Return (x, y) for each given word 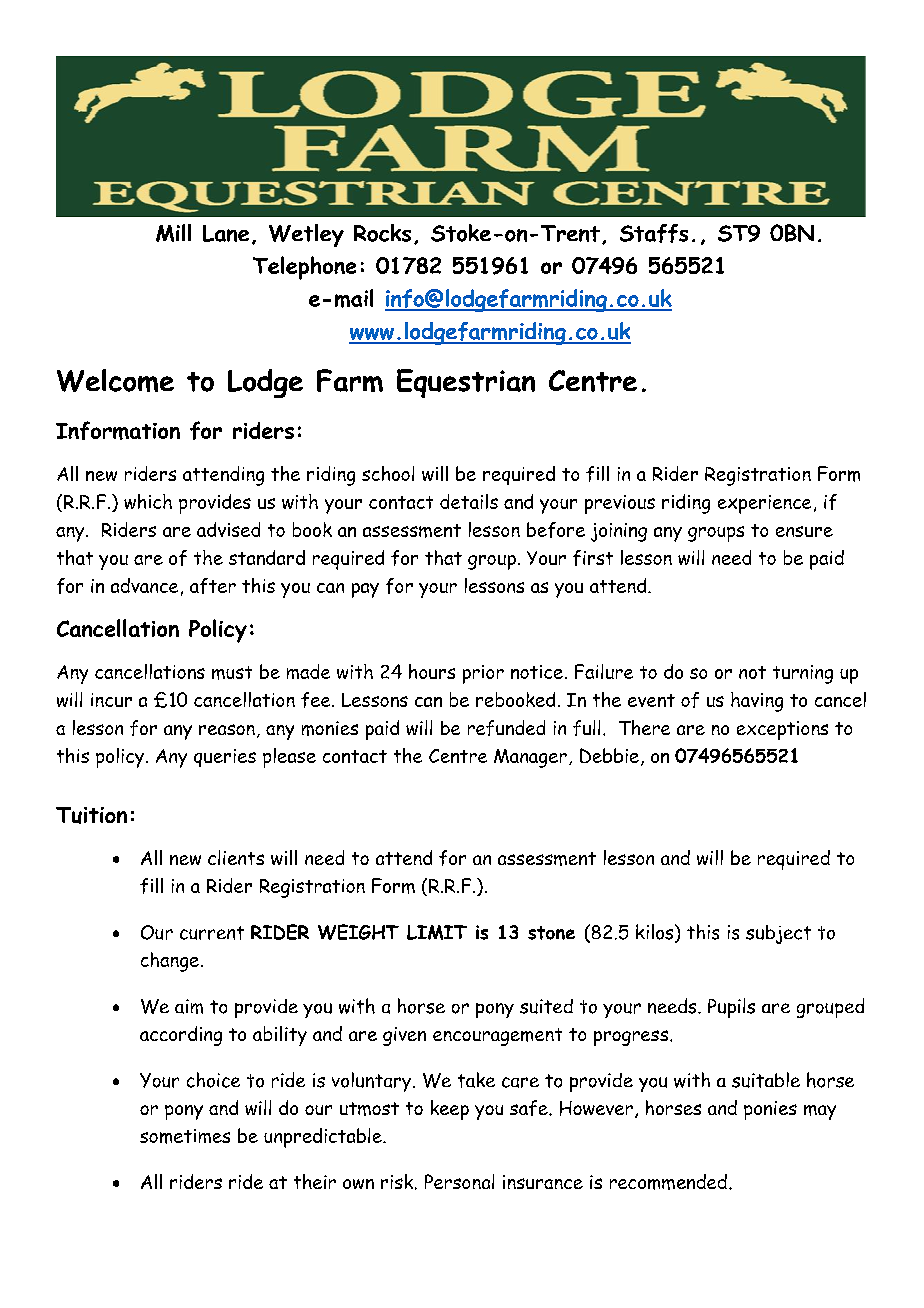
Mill (173, 233)
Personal (459, 1181)
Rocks (382, 233)
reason (227, 729)
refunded (506, 728)
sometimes (185, 1136)
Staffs (654, 233)
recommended (668, 1182)
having (757, 702)
